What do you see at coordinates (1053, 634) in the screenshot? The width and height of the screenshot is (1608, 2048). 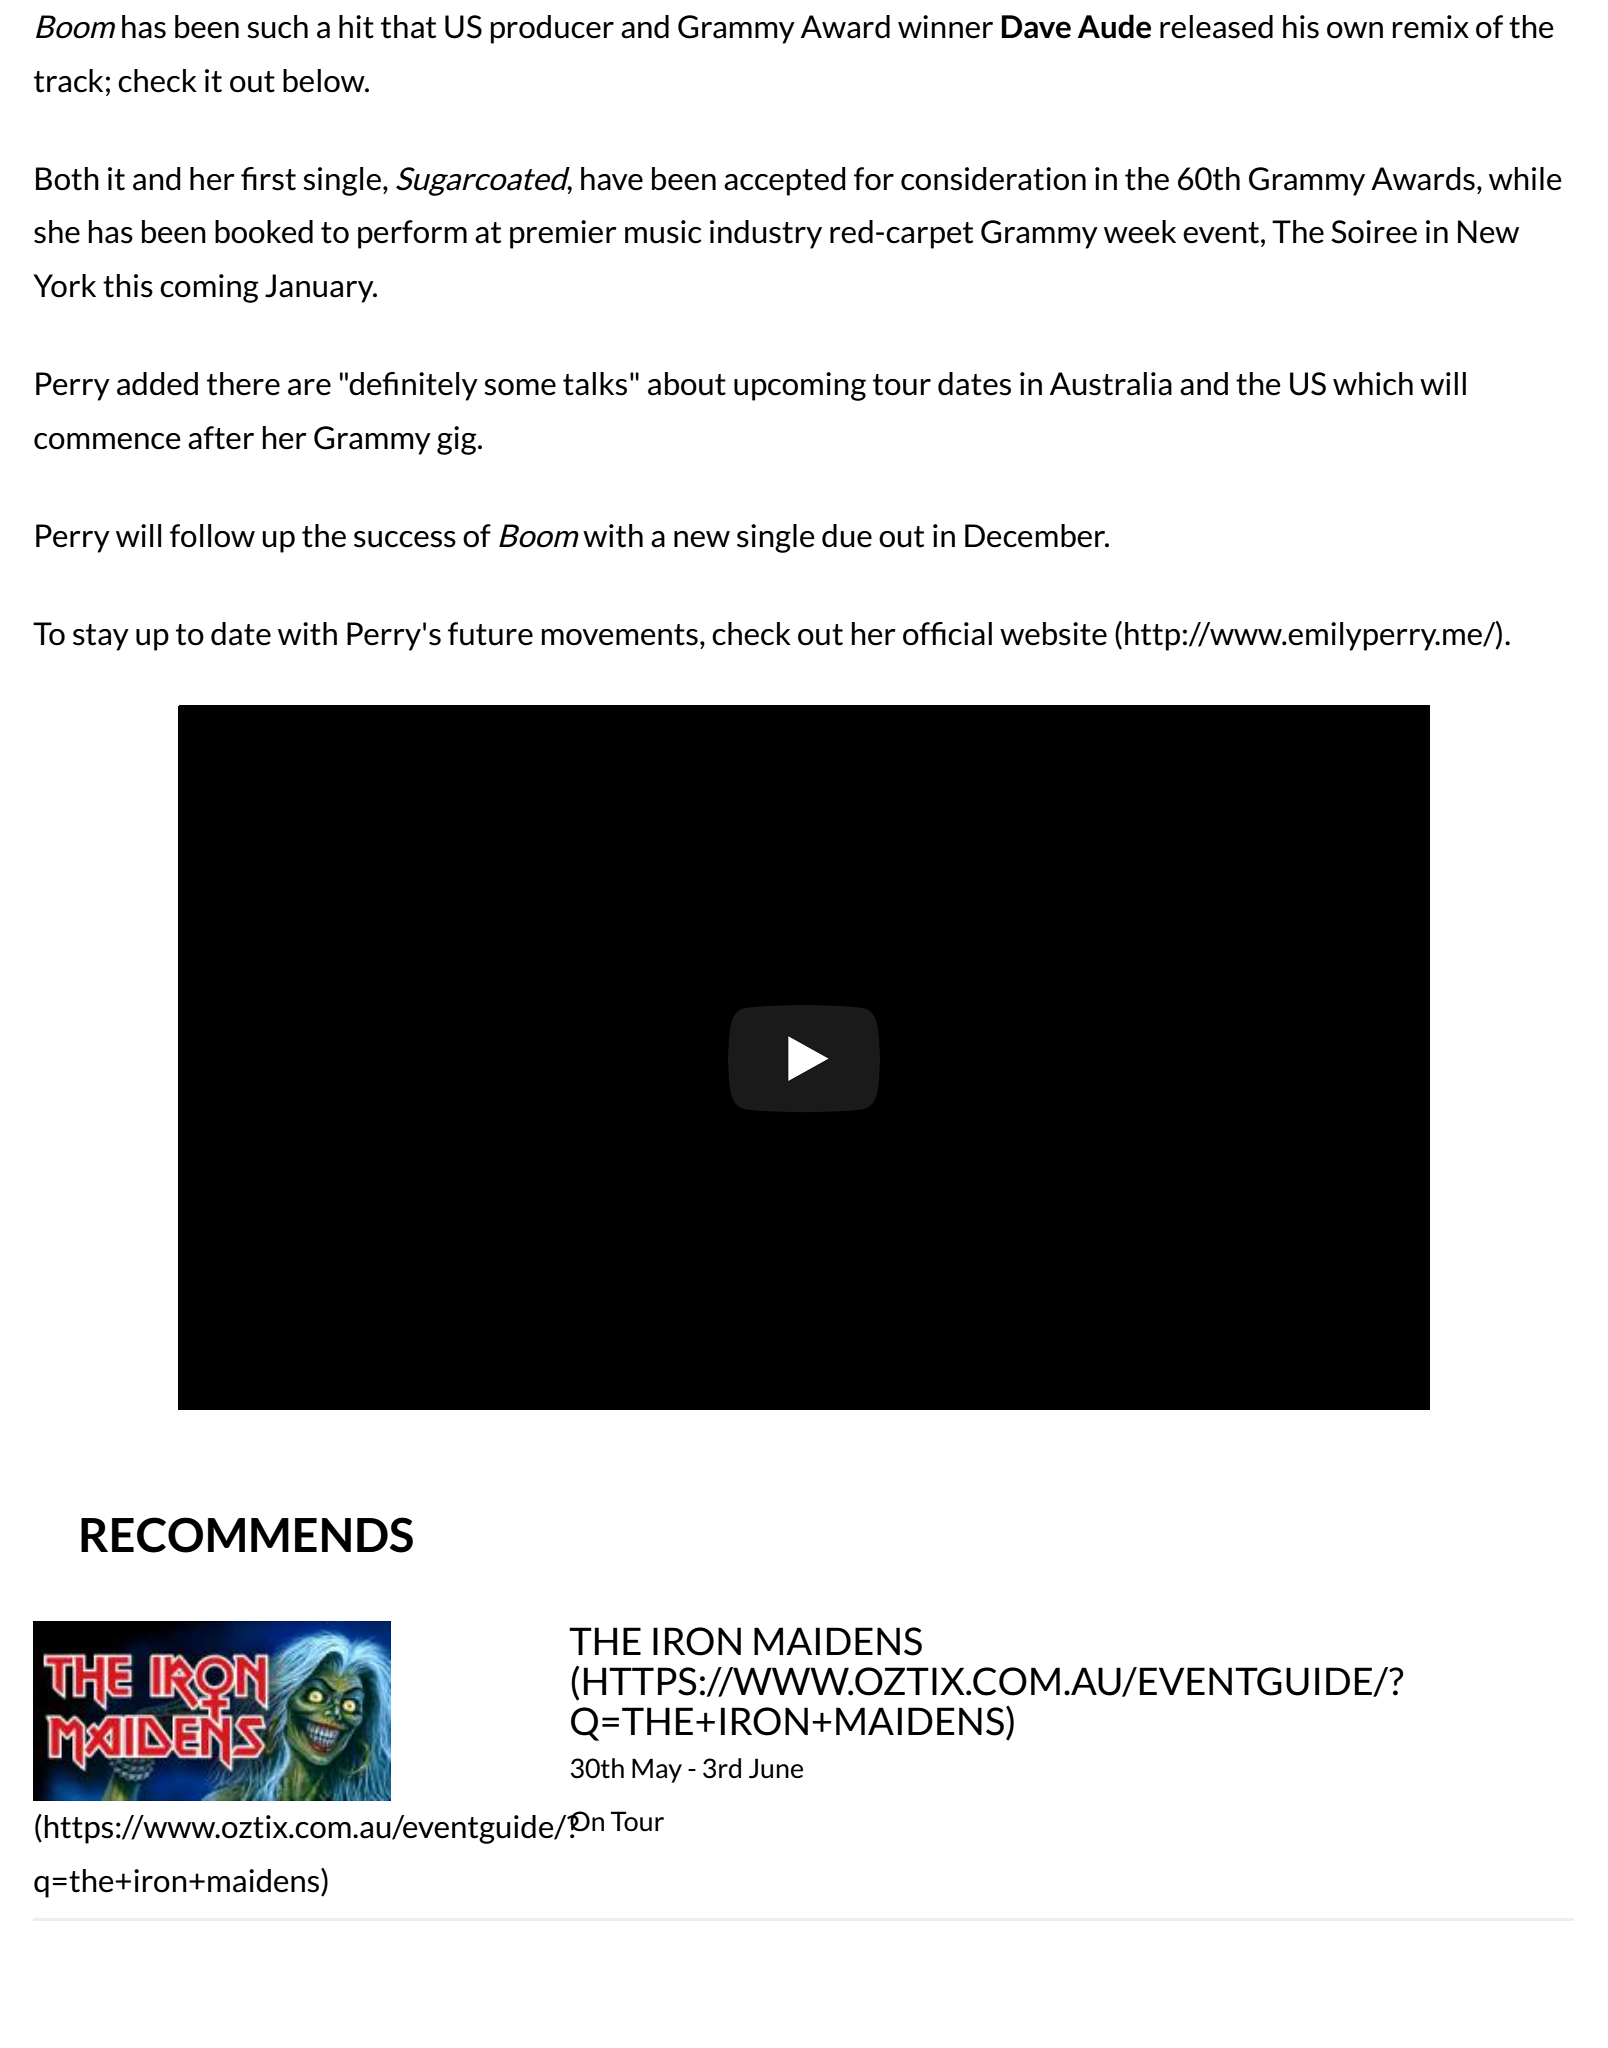 I see `website` at bounding box center [1053, 634].
